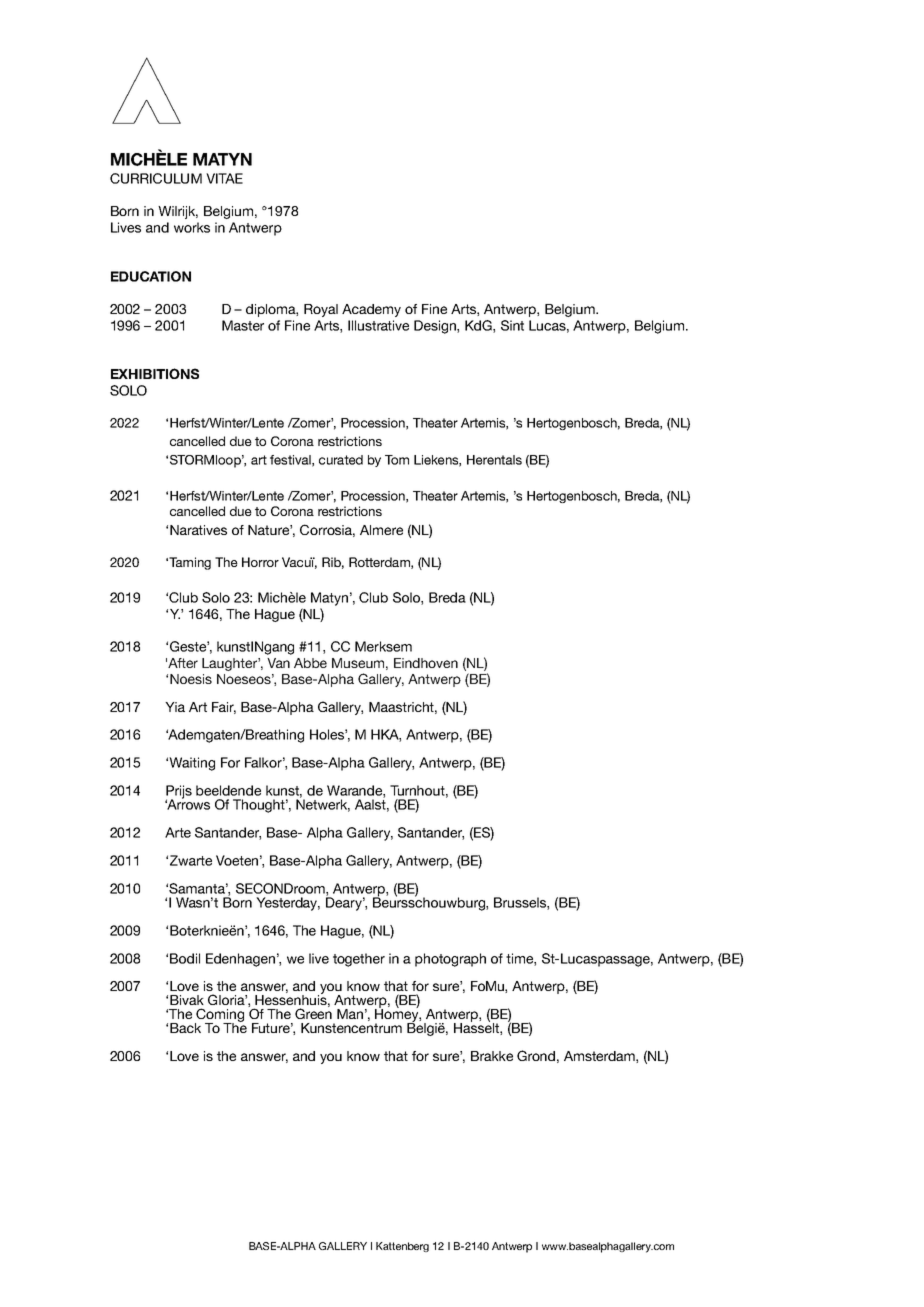 The width and height of the screenshot is (924, 1307). I want to click on works, so click(192, 227).
